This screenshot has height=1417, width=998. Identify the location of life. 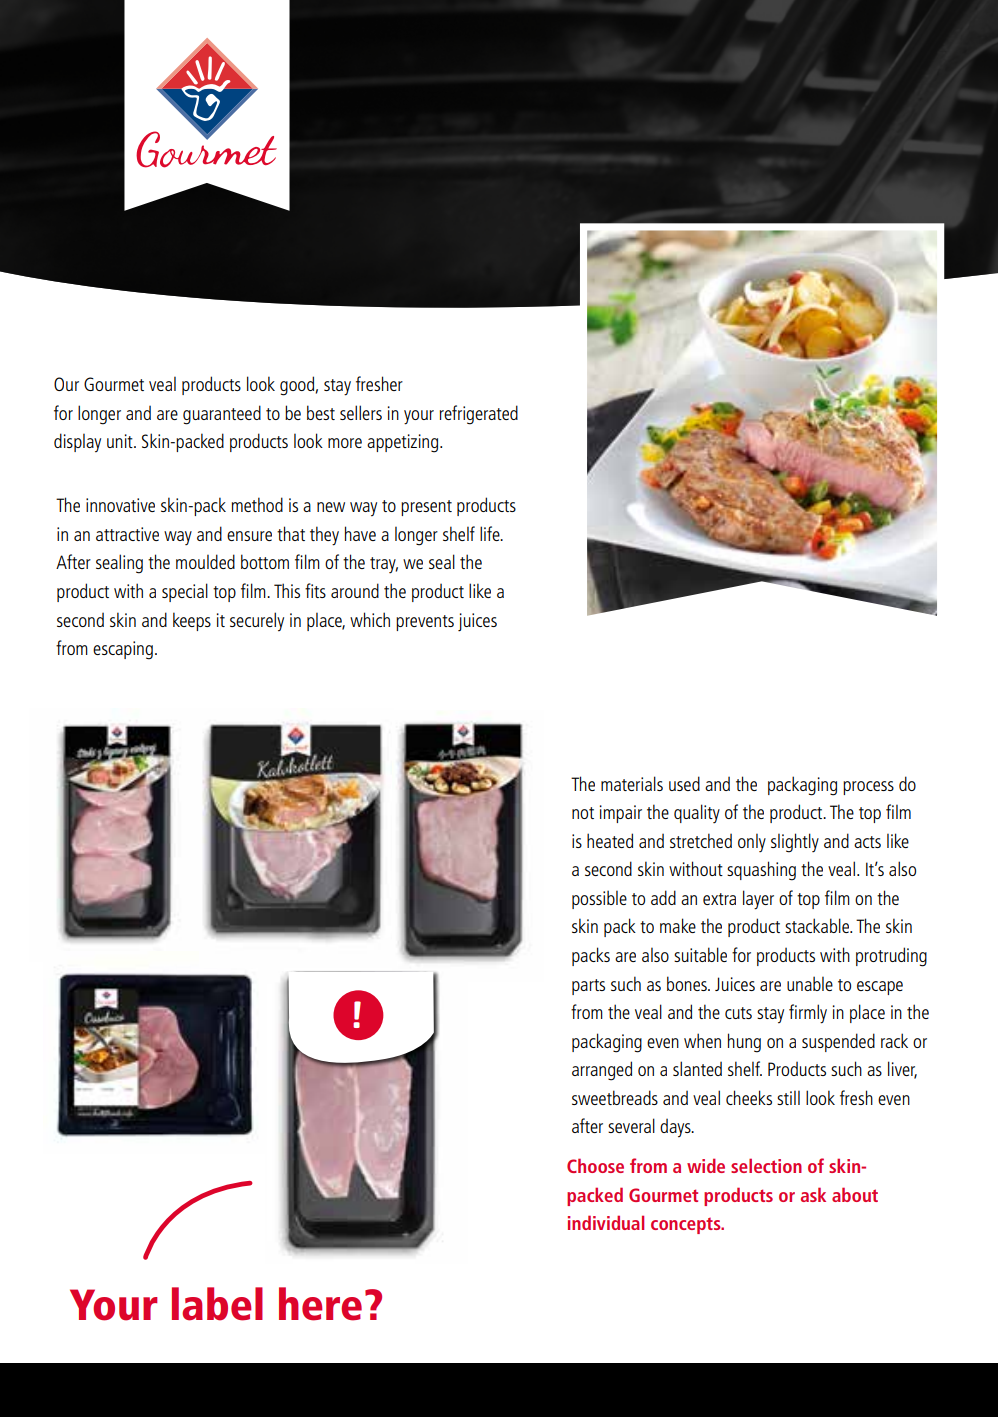
(491, 533).
